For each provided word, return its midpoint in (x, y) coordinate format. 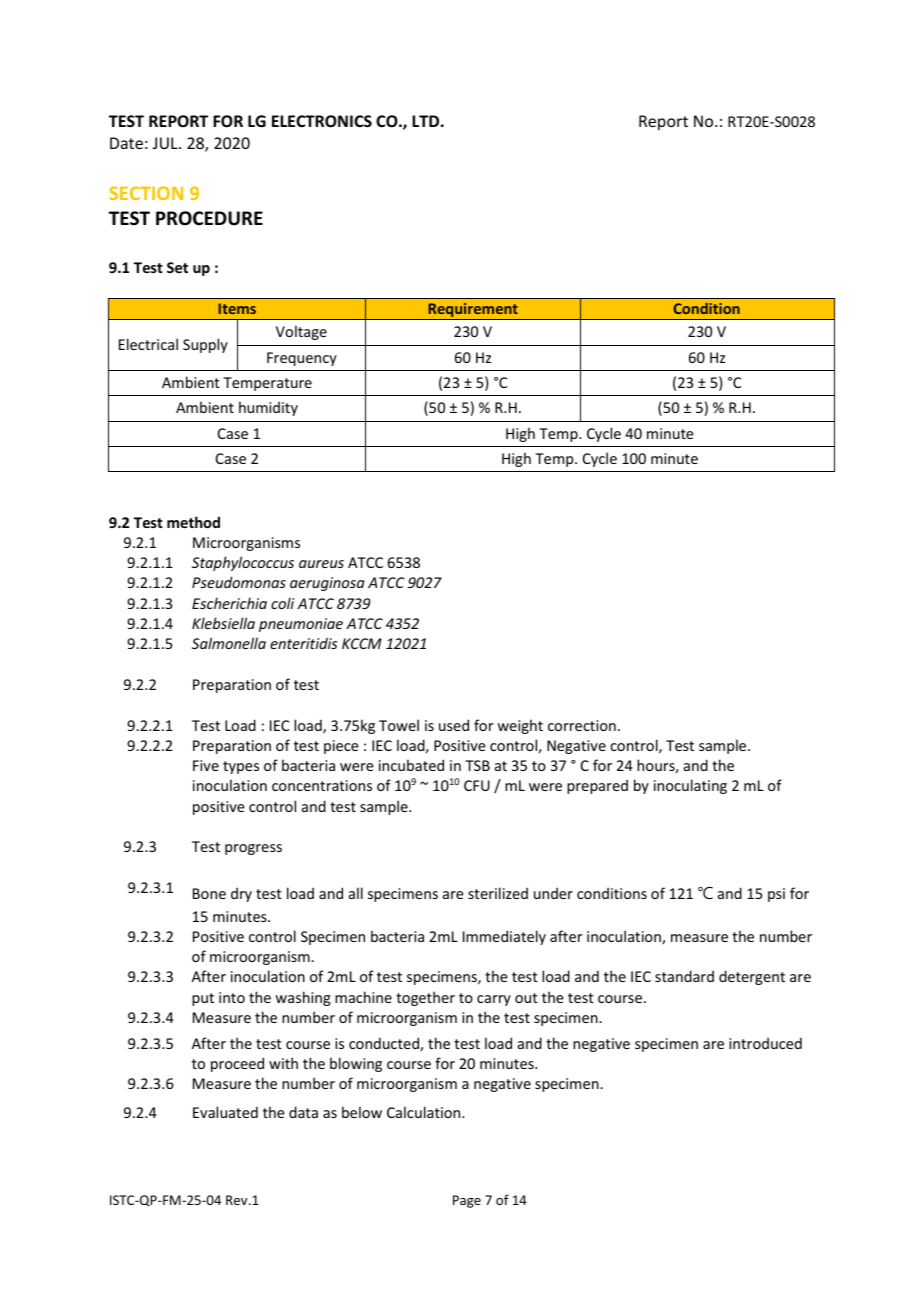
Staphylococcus (243, 563)
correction (582, 725)
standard (684, 976)
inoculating (690, 786)
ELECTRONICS (322, 121)
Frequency (302, 359)
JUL (166, 143)
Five (206, 765)
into (232, 997)
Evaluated (225, 1112)
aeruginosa (327, 584)
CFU (477, 785)
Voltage (301, 332)
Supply (205, 345)
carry (494, 1000)
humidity (268, 408)
